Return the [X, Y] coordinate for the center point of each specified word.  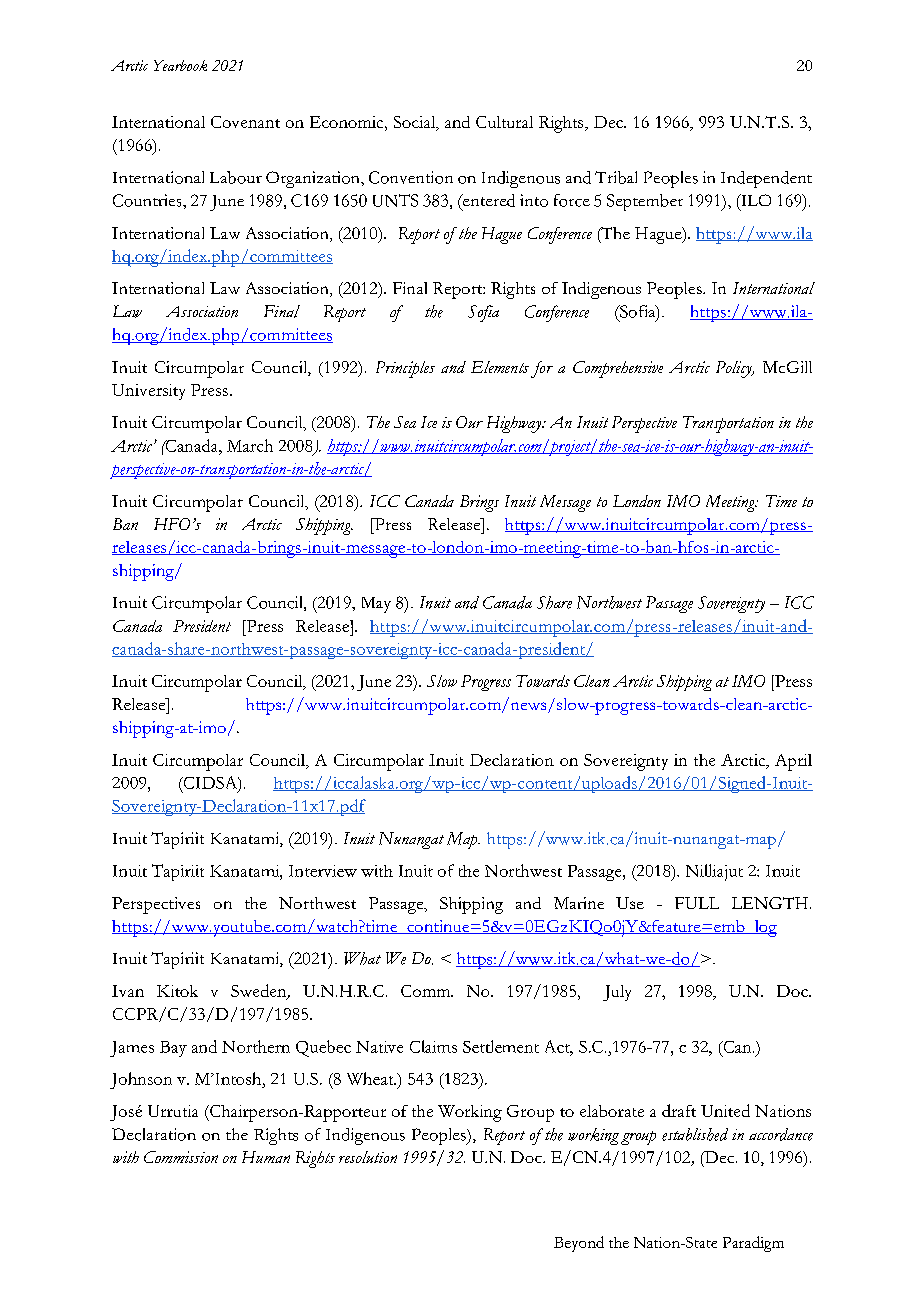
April [793, 762]
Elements [500, 367]
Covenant [245, 122]
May [376, 605]
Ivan [128, 991]
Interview [323, 871]
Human [266, 1157]
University [148, 392]
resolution [368, 1157]
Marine [579, 903]
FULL [697, 903]
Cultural [504, 122]
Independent [766, 179]
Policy [735, 369]
